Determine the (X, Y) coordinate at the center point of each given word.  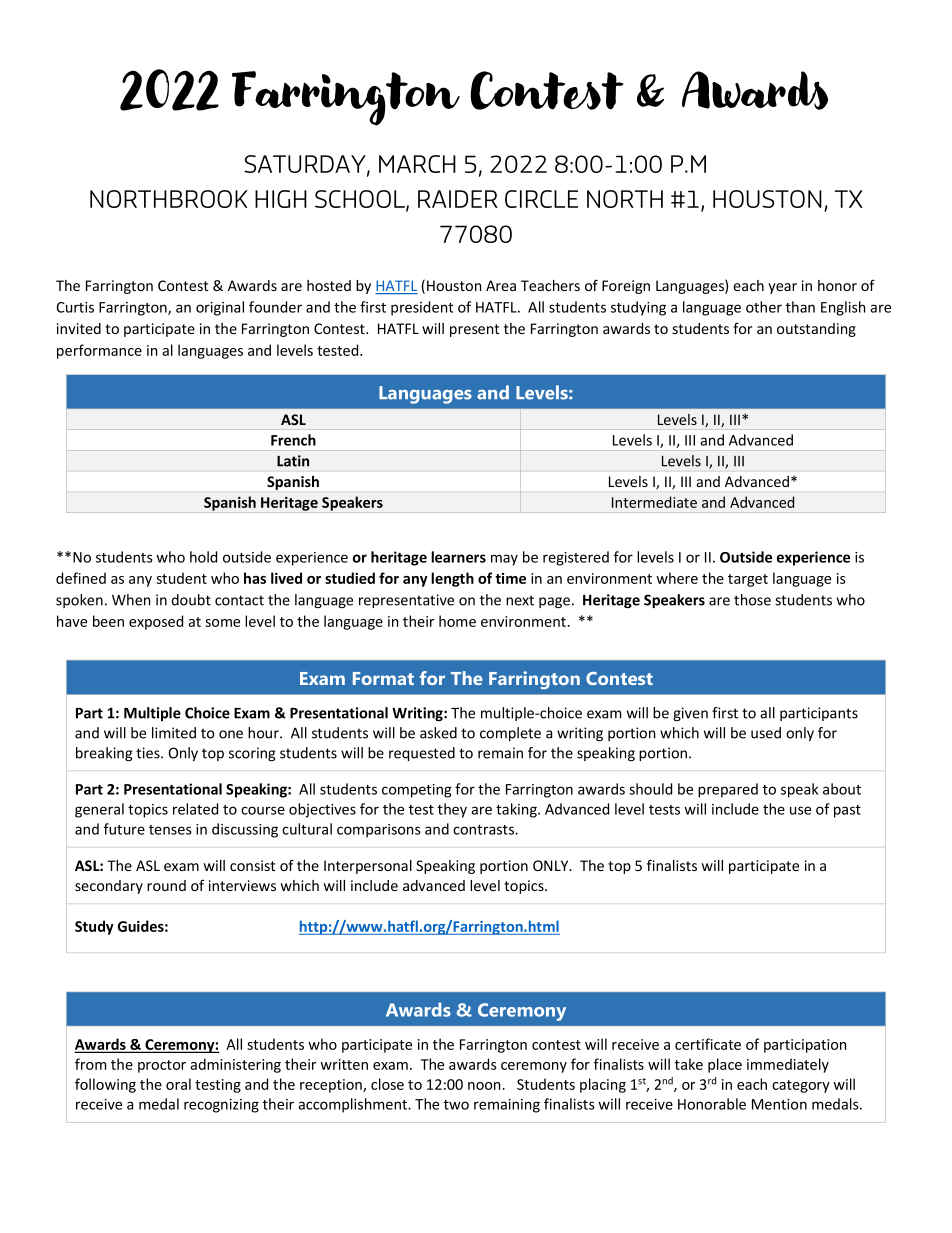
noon (485, 1086)
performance (99, 351)
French (293, 440)
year (782, 288)
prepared (728, 790)
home (457, 621)
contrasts (484, 830)
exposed (156, 622)
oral (178, 1084)
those (752, 600)
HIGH (281, 199)
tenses (170, 830)
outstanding (816, 330)
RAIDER (458, 199)
